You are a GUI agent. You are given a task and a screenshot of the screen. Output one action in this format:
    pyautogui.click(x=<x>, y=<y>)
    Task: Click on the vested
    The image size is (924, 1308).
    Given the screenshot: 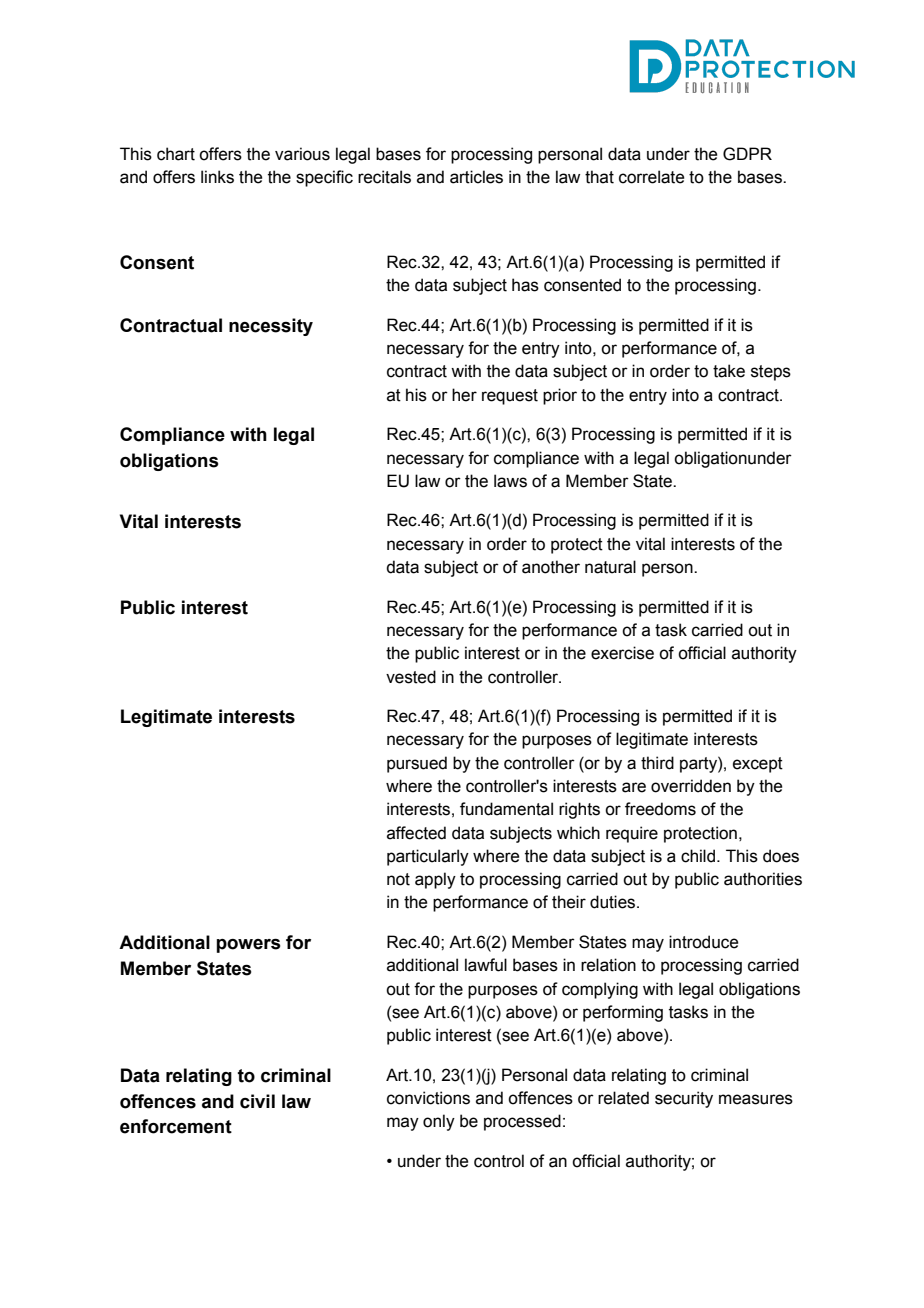 What is the action you would take?
    pyautogui.click(x=411, y=677)
